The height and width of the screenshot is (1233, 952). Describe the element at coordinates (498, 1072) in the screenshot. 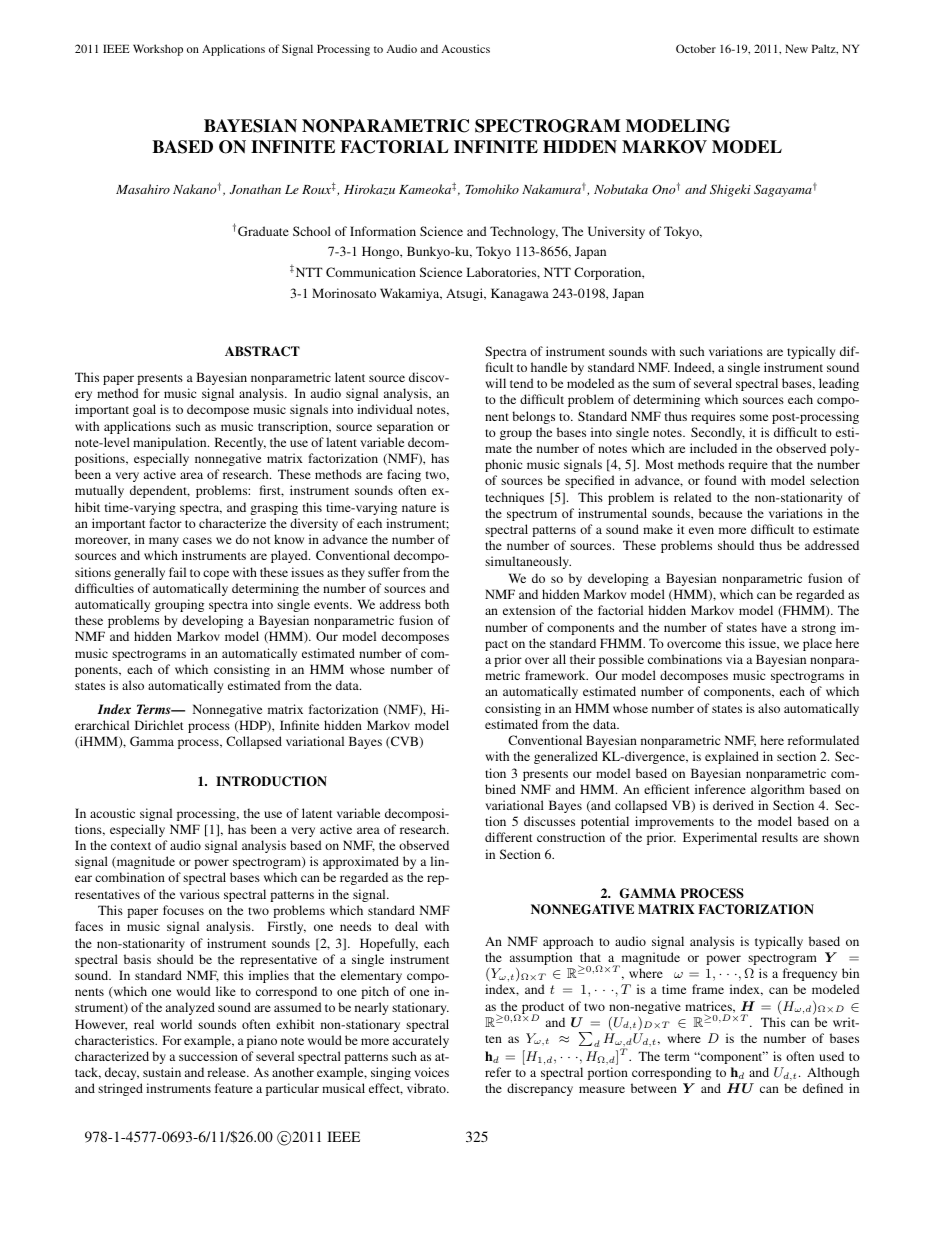

I see `refer` at that location.
